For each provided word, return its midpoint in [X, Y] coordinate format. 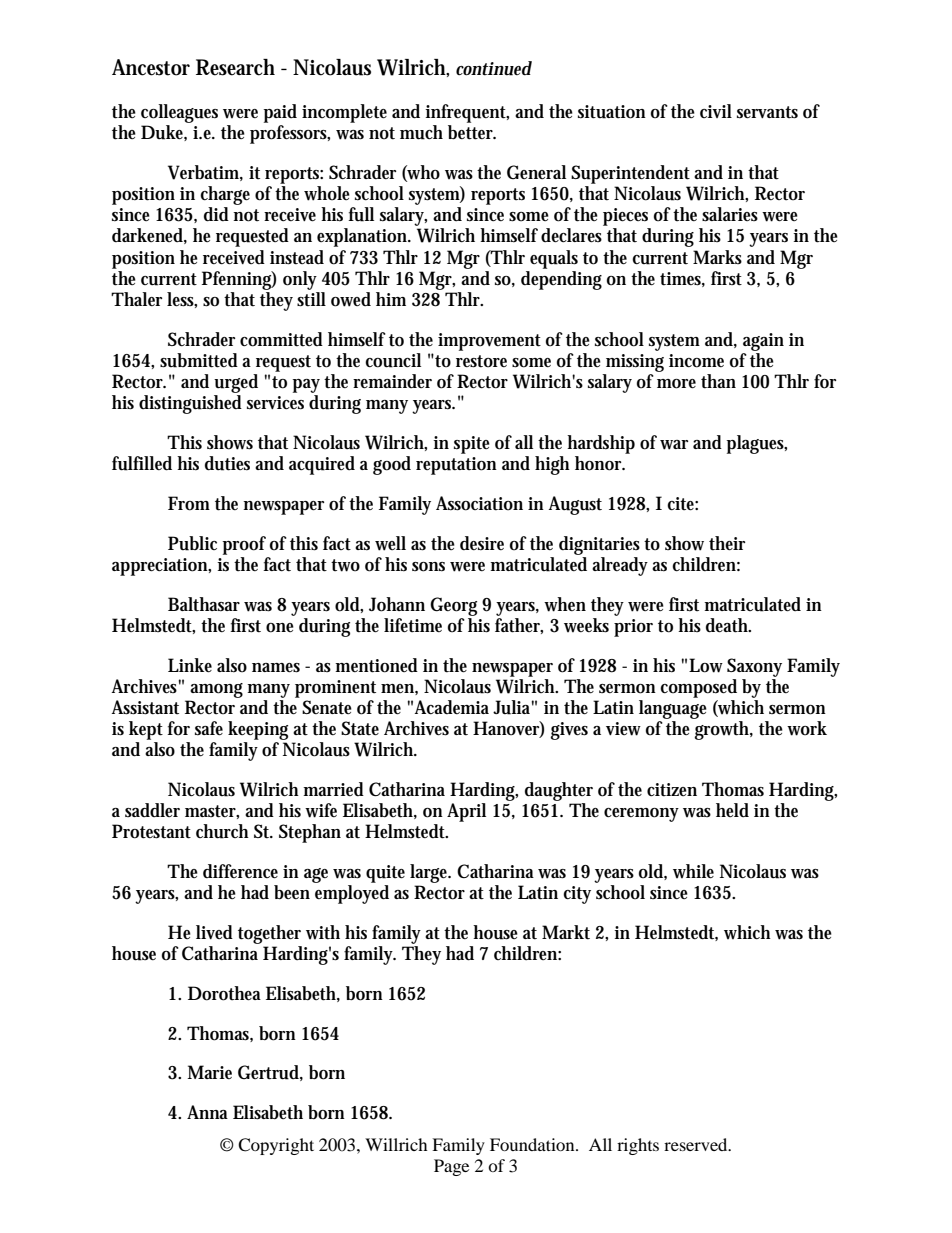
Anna [207, 1112]
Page [451, 1167]
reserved [697, 1144]
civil [716, 111]
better [472, 132]
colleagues [179, 115]
